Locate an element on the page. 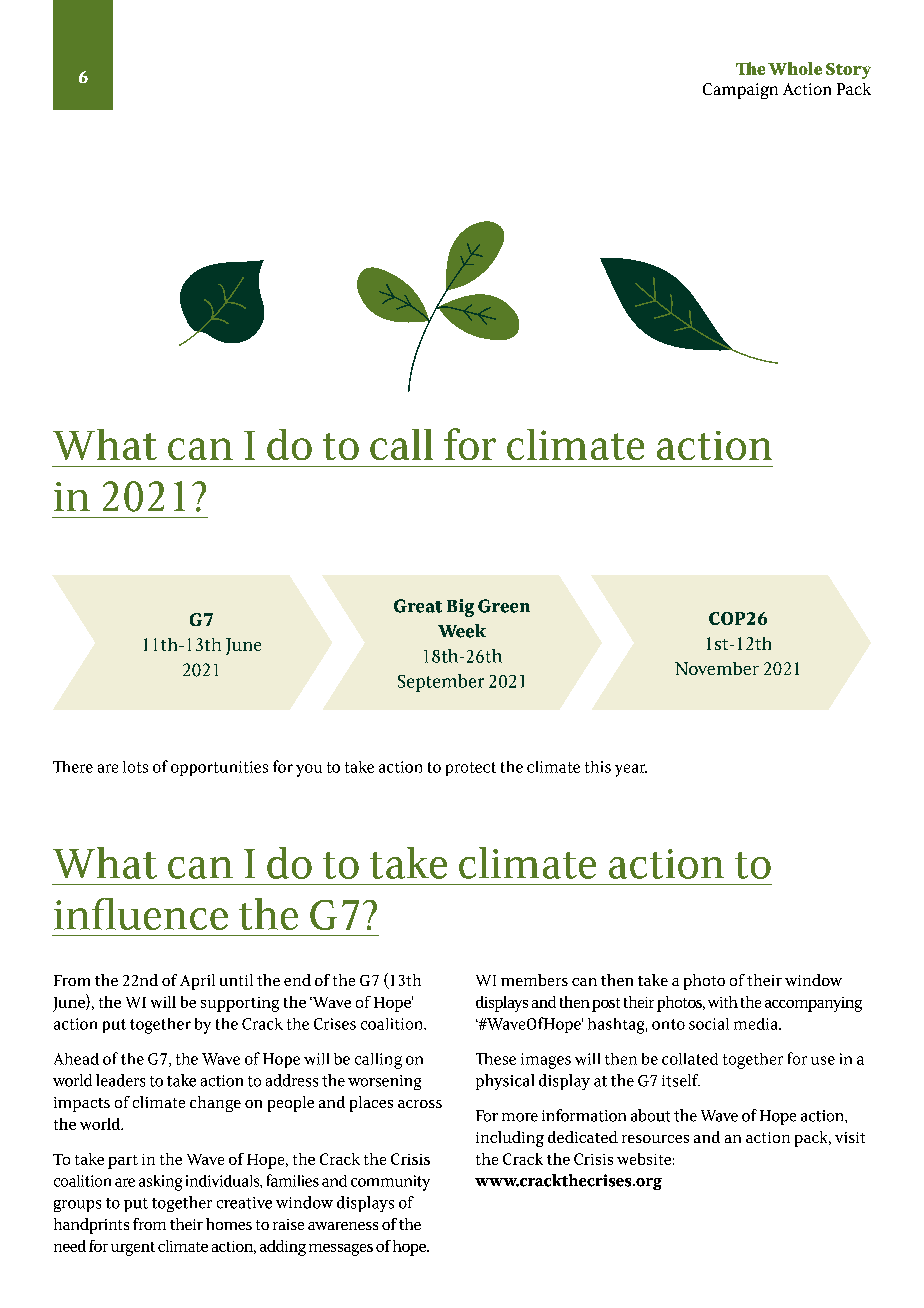  November is located at coordinates (717, 668).
